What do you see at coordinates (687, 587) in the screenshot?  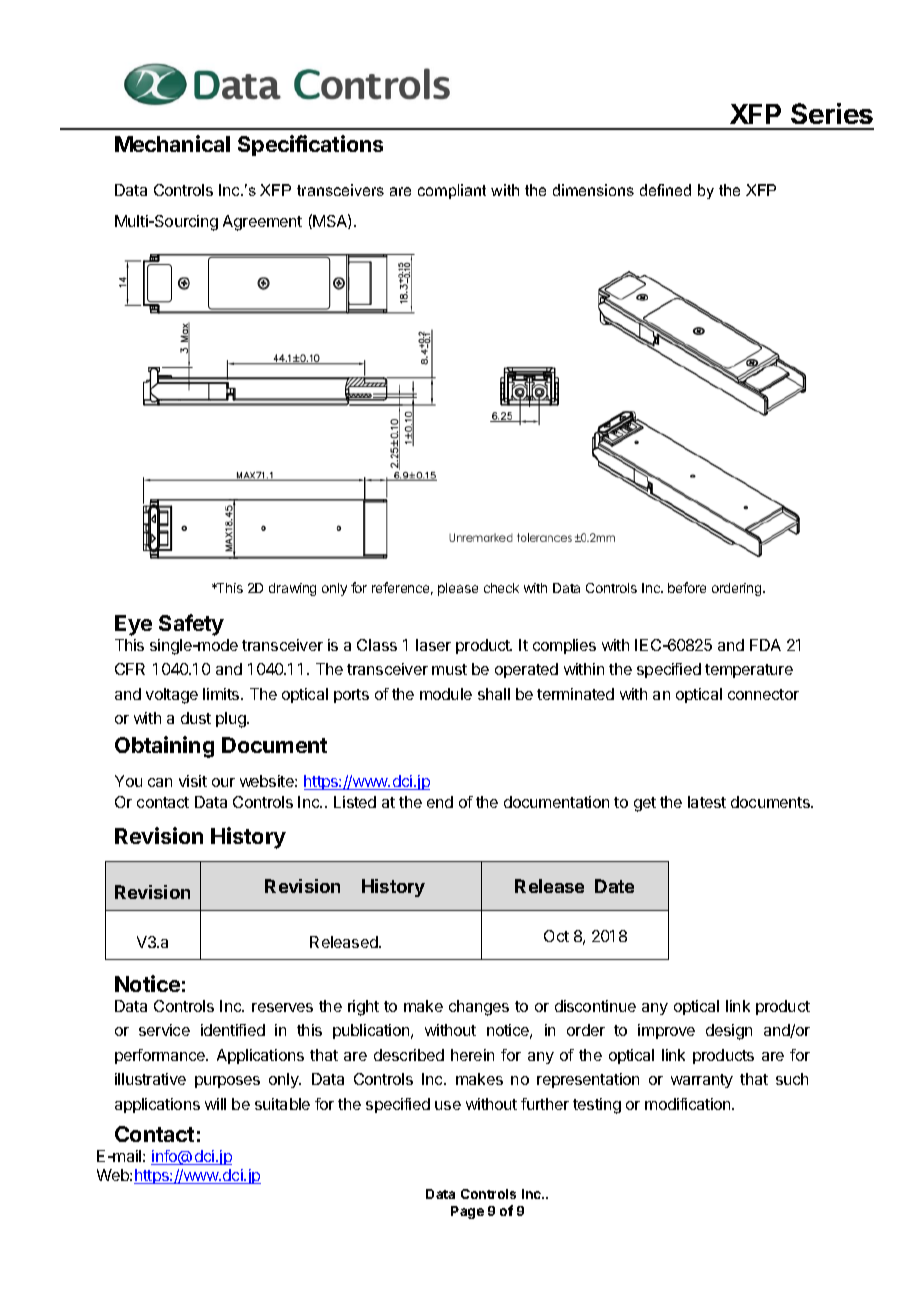 I see `before` at bounding box center [687, 587].
